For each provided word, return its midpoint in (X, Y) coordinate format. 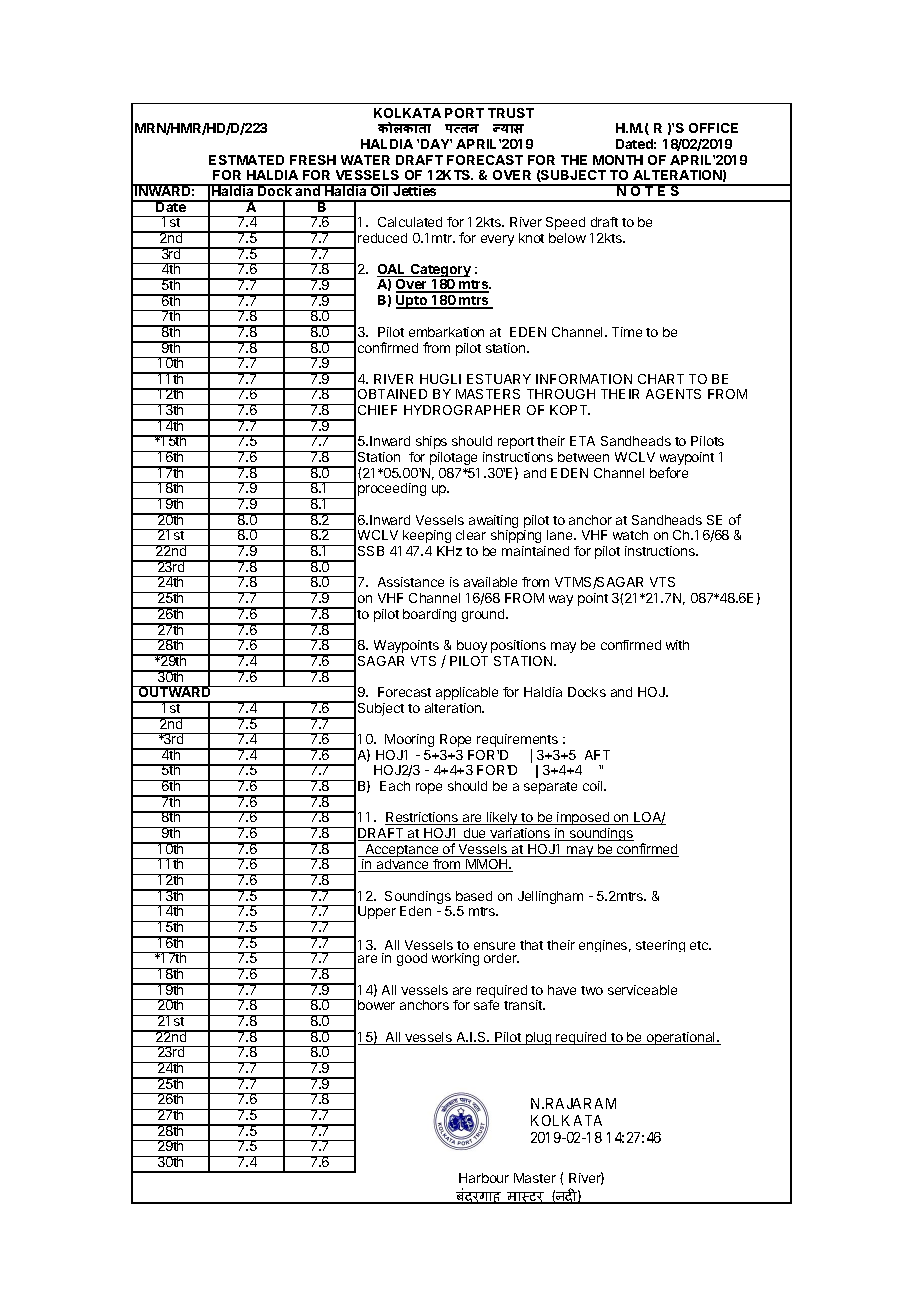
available (490, 582)
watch (630, 535)
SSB (371, 551)
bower (376, 1005)
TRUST (511, 113)
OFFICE (713, 128)
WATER (365, 160)
